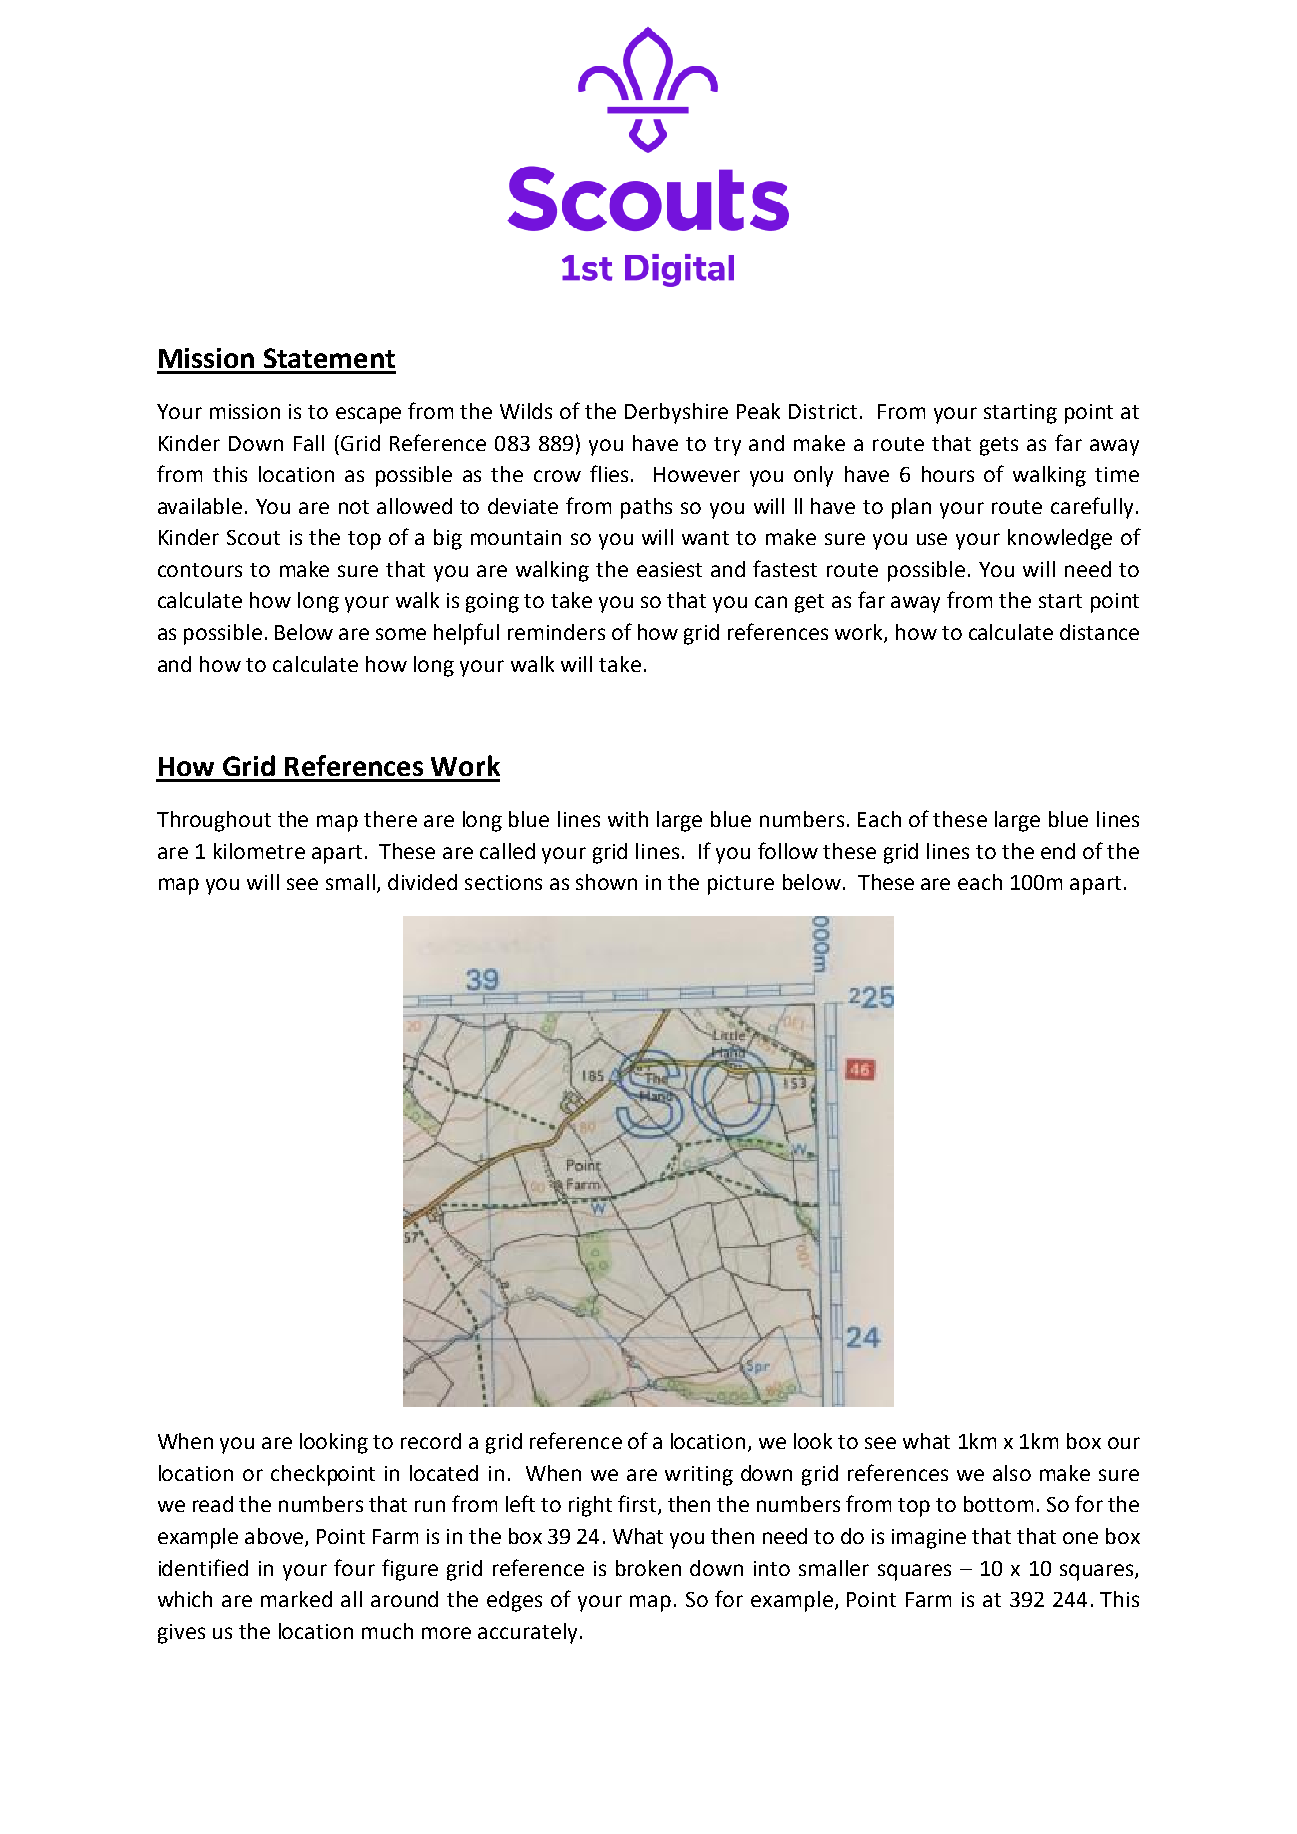 Image resolution: width=1297 pixels, height=1834 pixels. I want to click on flies, so click(609, 473).
